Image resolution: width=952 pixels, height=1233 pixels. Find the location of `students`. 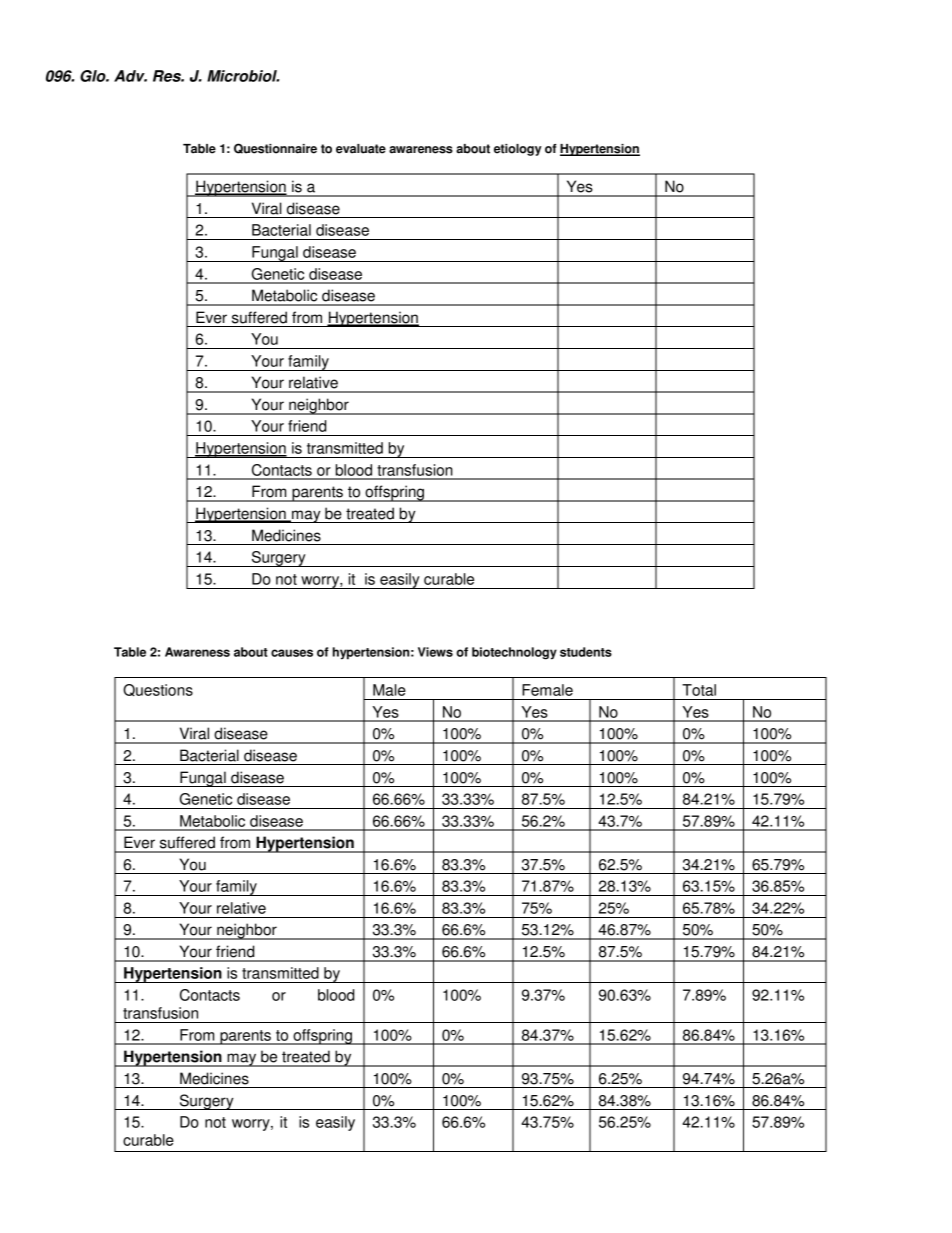

students is located at coordinates (586, 652).
